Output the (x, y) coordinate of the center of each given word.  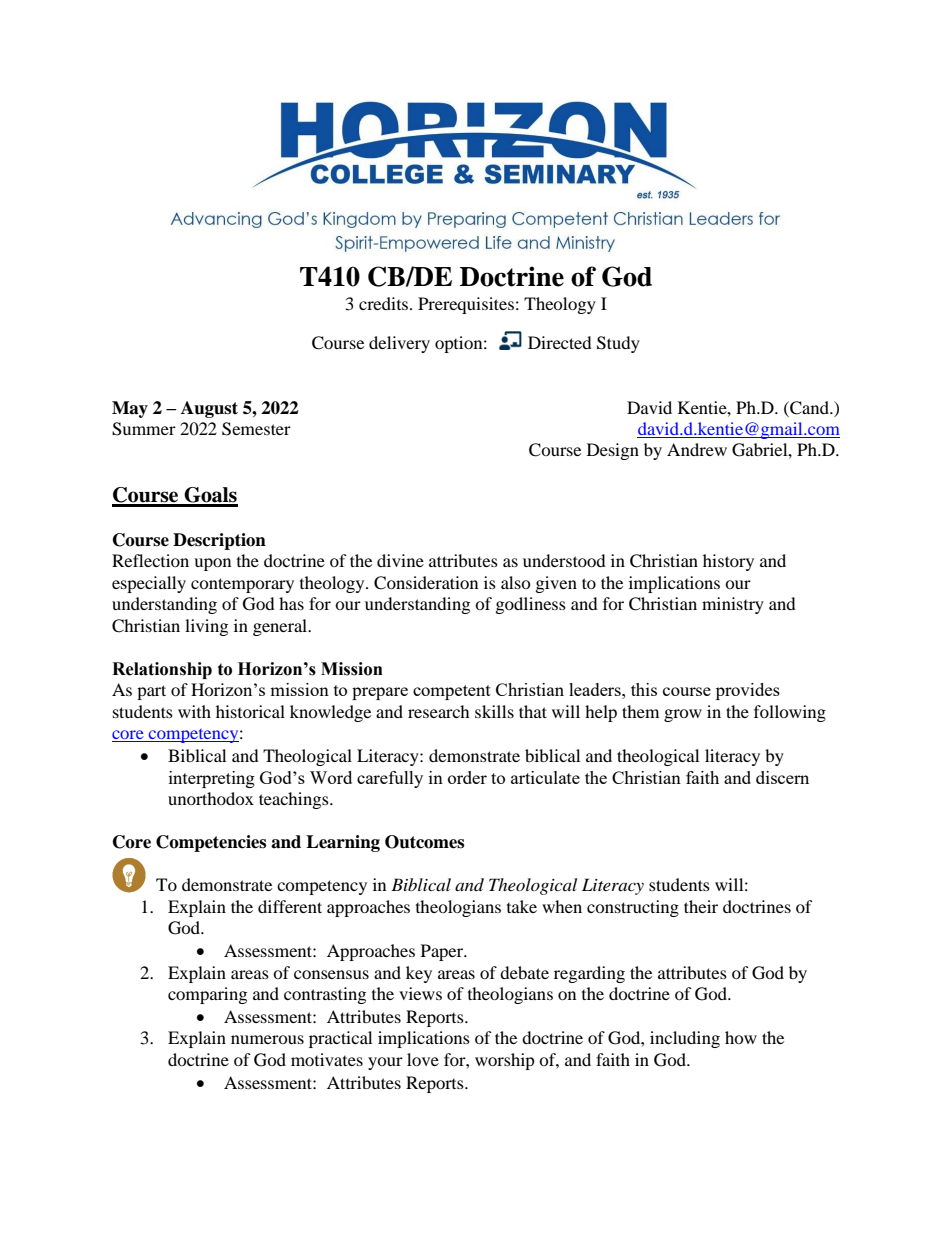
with (194, 711)
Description (219, 541)
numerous (267, 1039)
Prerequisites (466, 305)
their (701, 906)
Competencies (211, 843)
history (728, 562)
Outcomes (424, 842)
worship (505, 1061)
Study (618, 344)
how (741, 1037)
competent (452, 692)
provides (748, 691)
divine (400, 560)
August (209, 409)
